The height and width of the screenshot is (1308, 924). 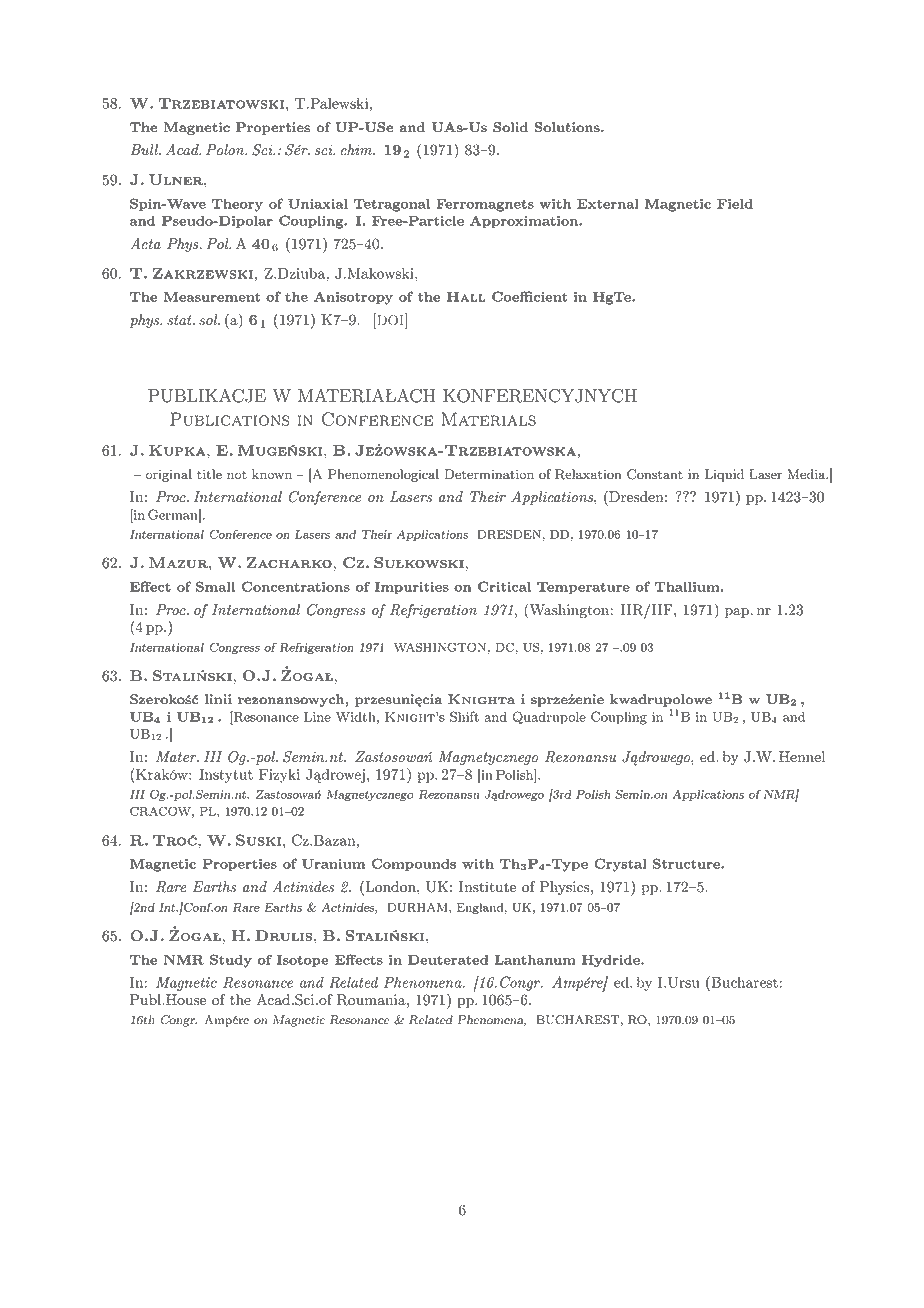 What do you see at coordinates (549, 718) in the screenshot?
I see `Quadrupole` at bounding box center [549, 718].
